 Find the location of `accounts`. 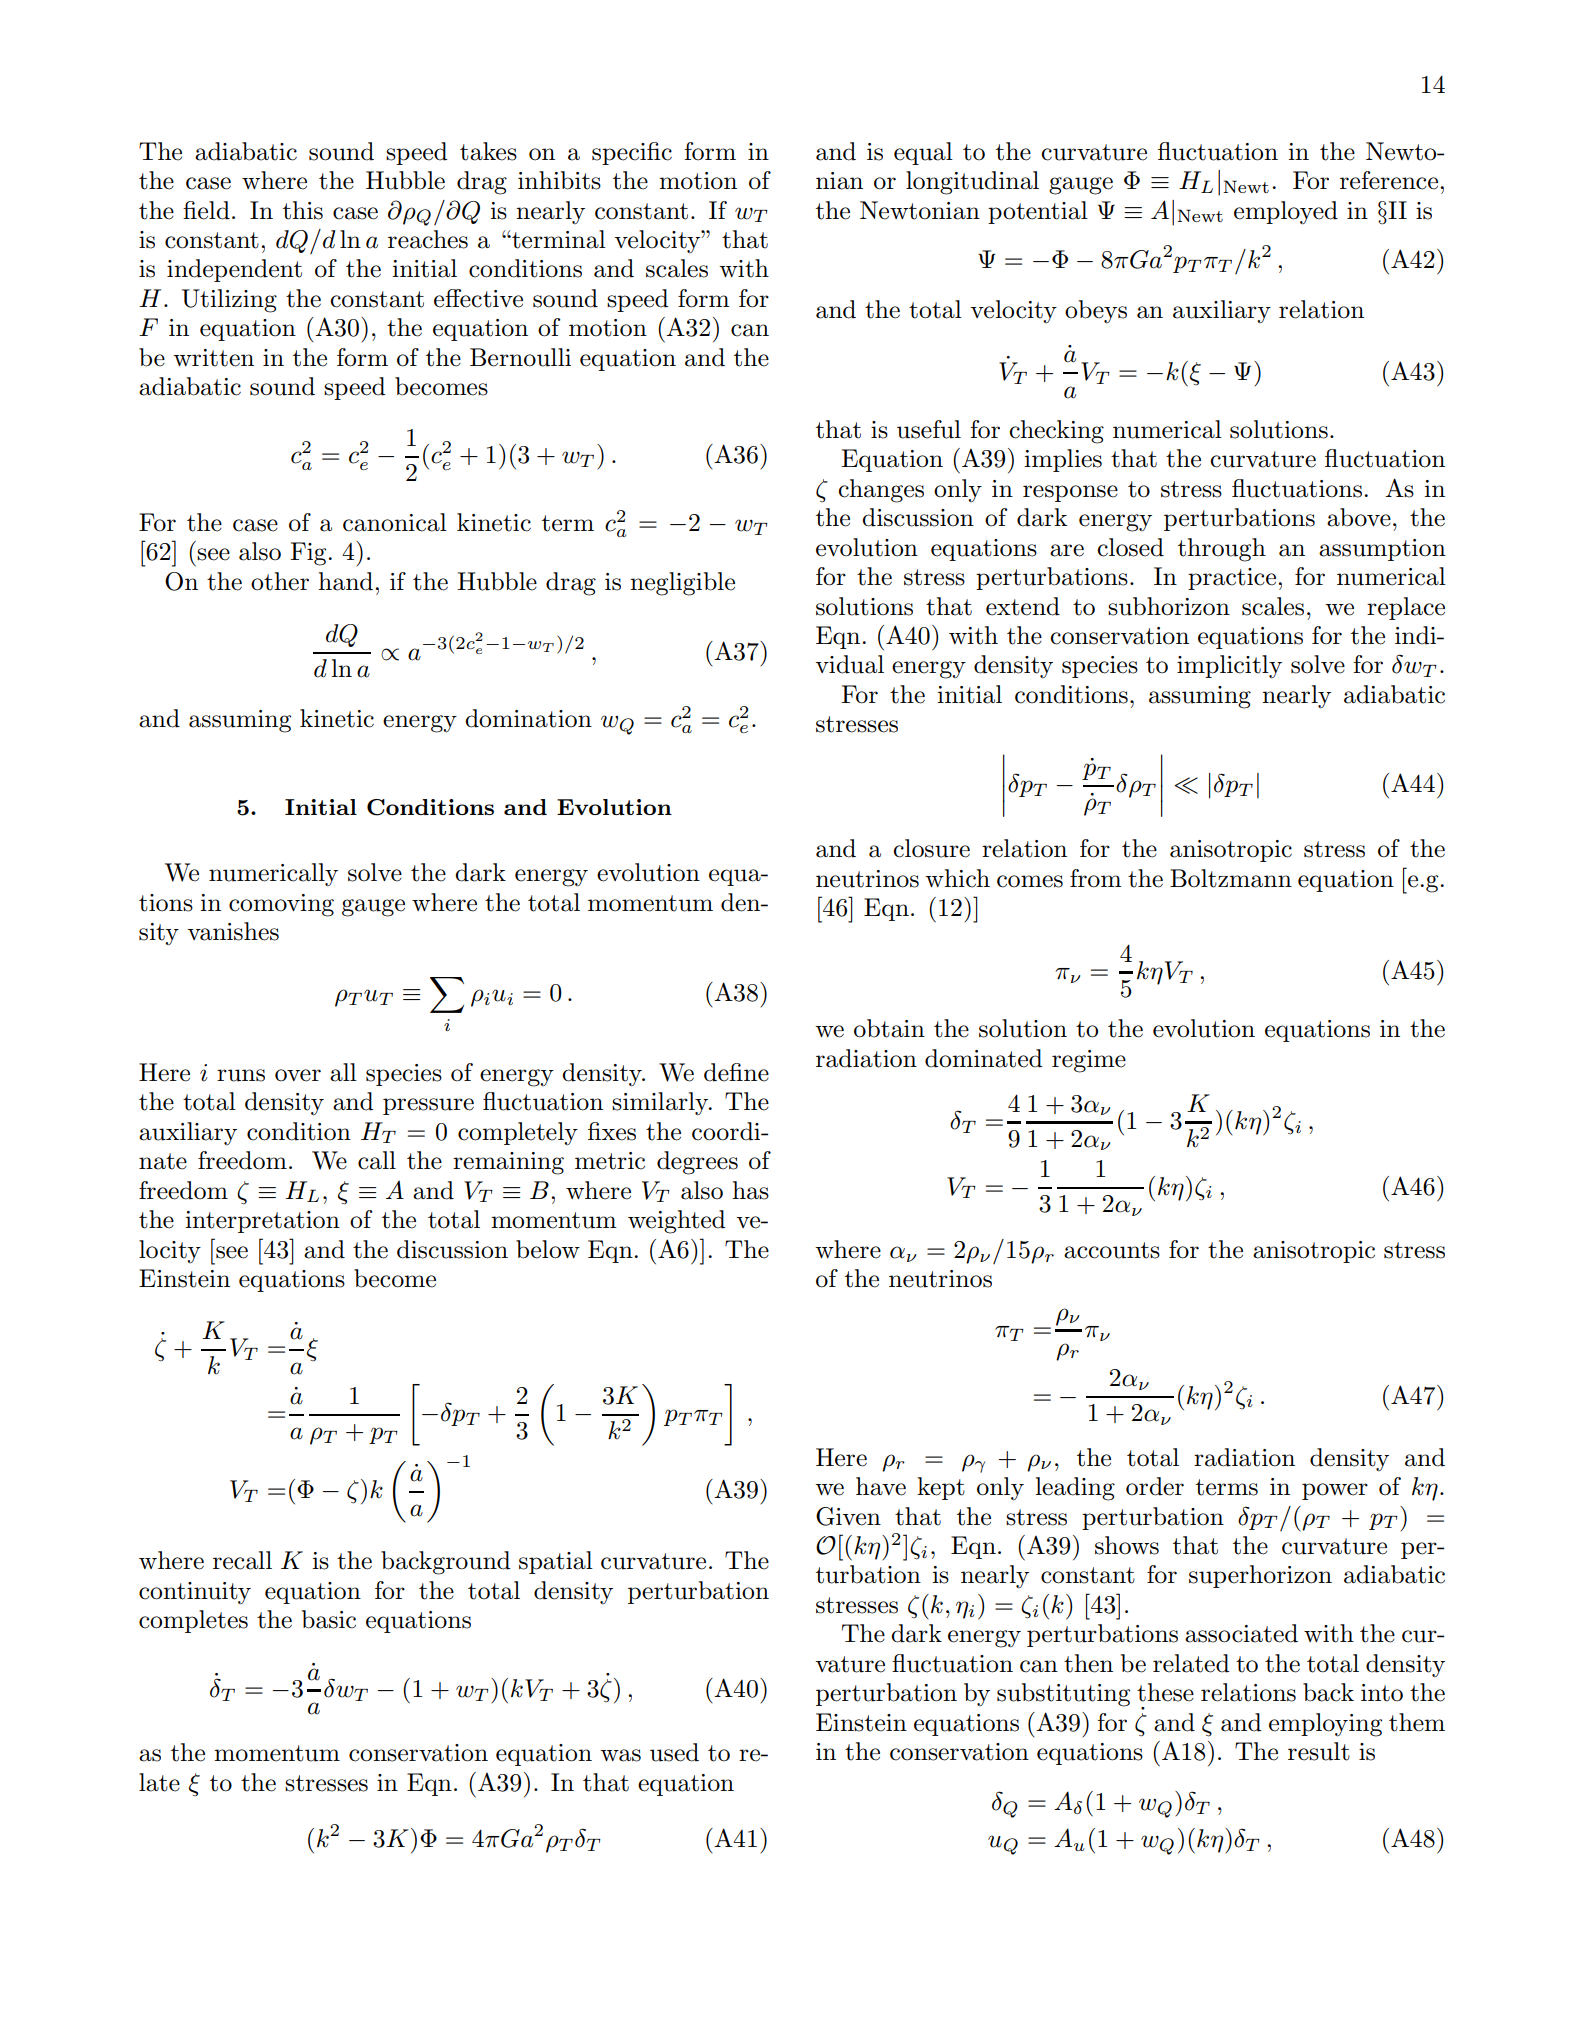

accounts is located at coordinates (1112, 1250).
